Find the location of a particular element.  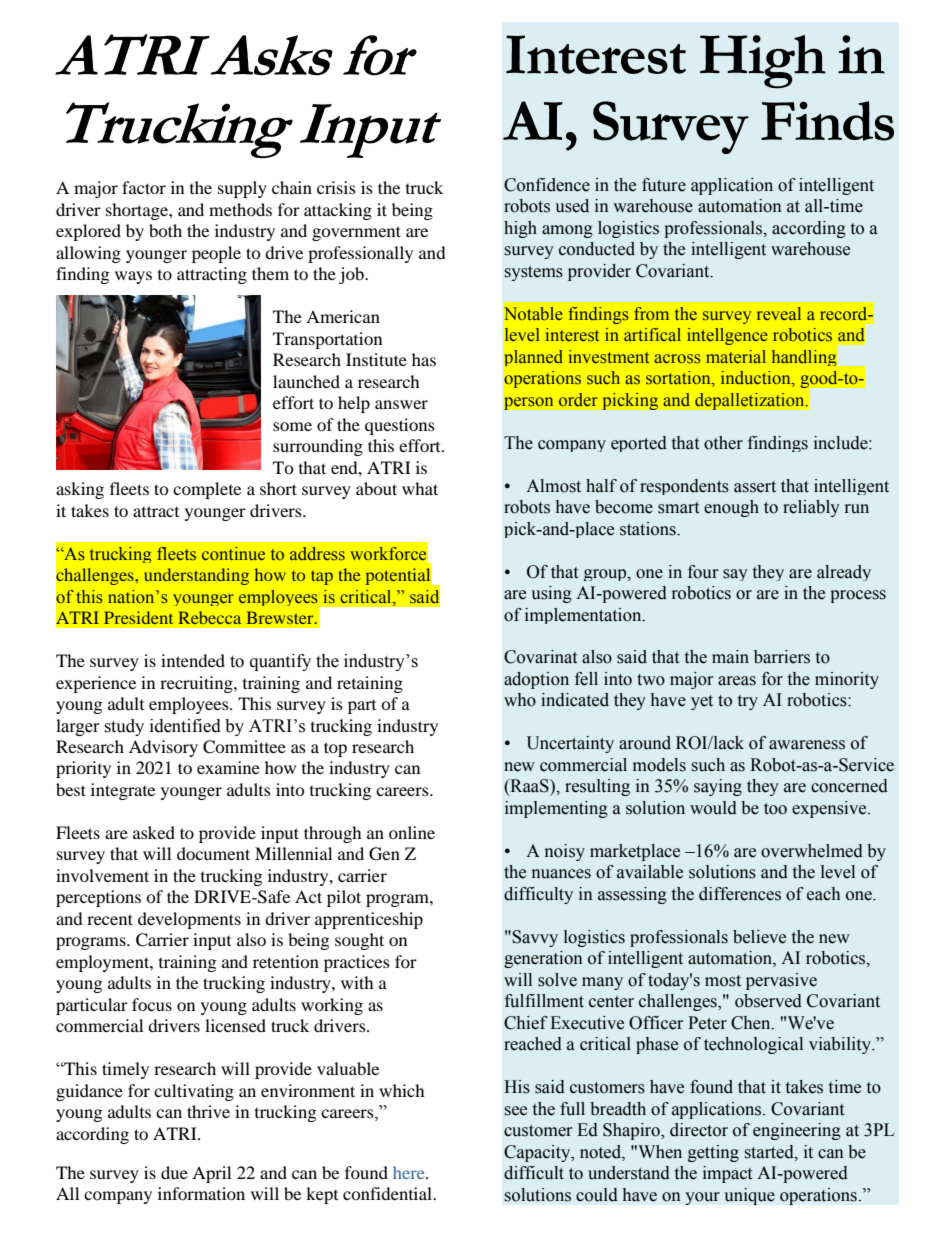

asked is located at coordinates (154, 832).
